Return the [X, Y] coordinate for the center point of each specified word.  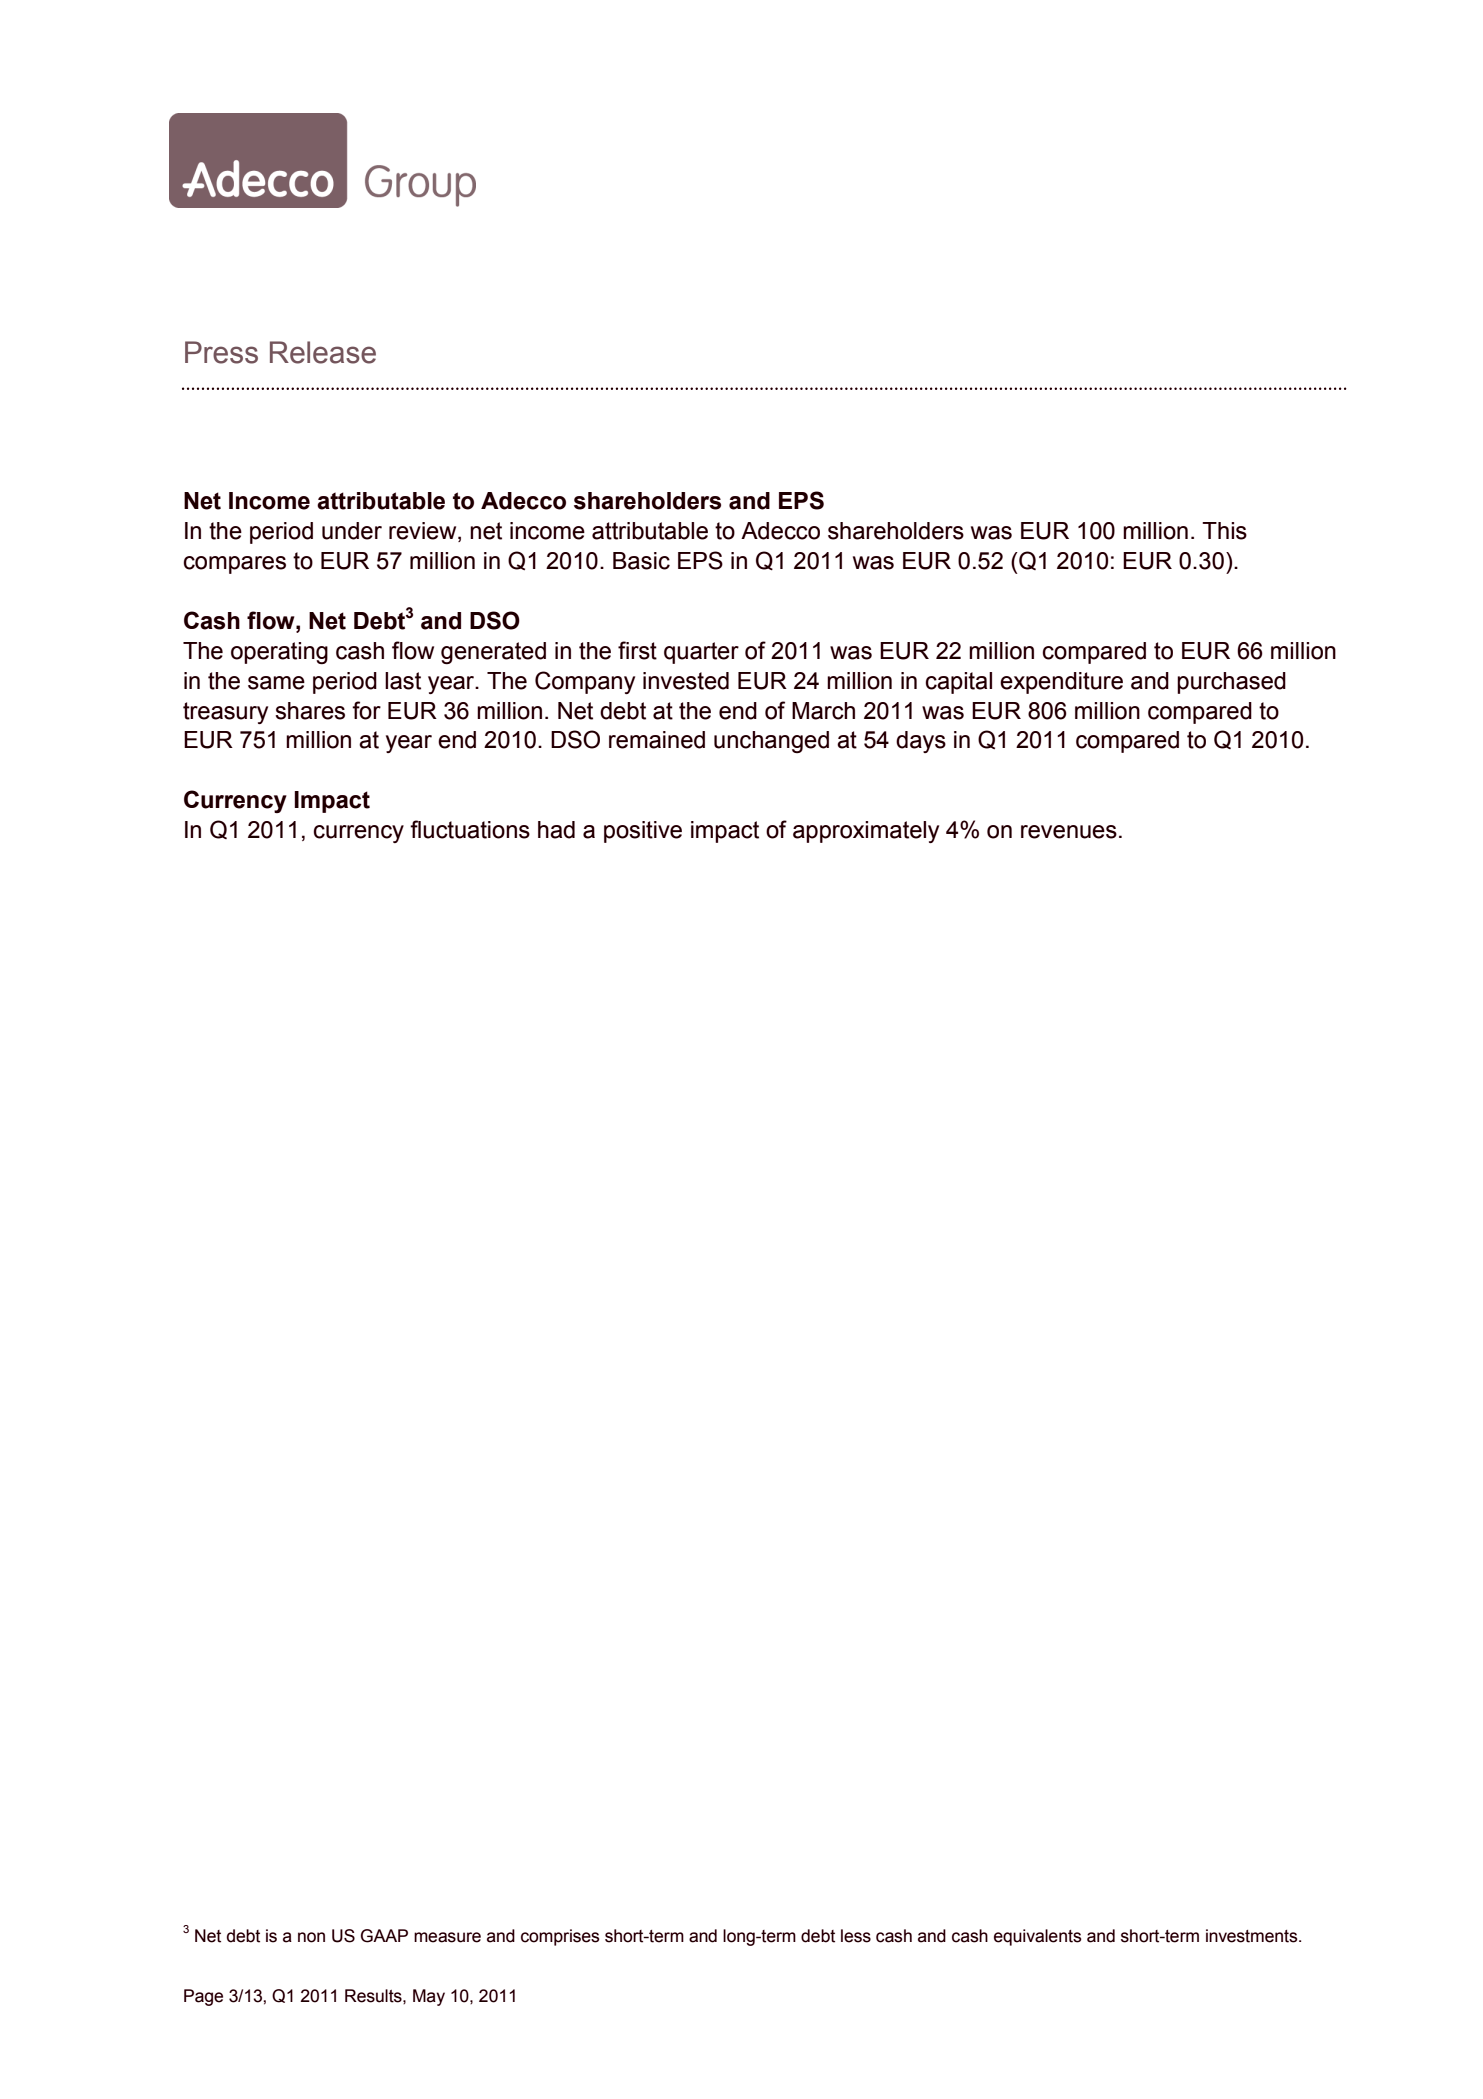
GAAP [384, 1936]
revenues [1069, 832]
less [856, 1936]
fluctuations [470, 829]
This [1224, 531]
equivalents [1037, 1937]
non [311, 1937]
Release [323, 352]
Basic [641, 561]
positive [643, 832]
